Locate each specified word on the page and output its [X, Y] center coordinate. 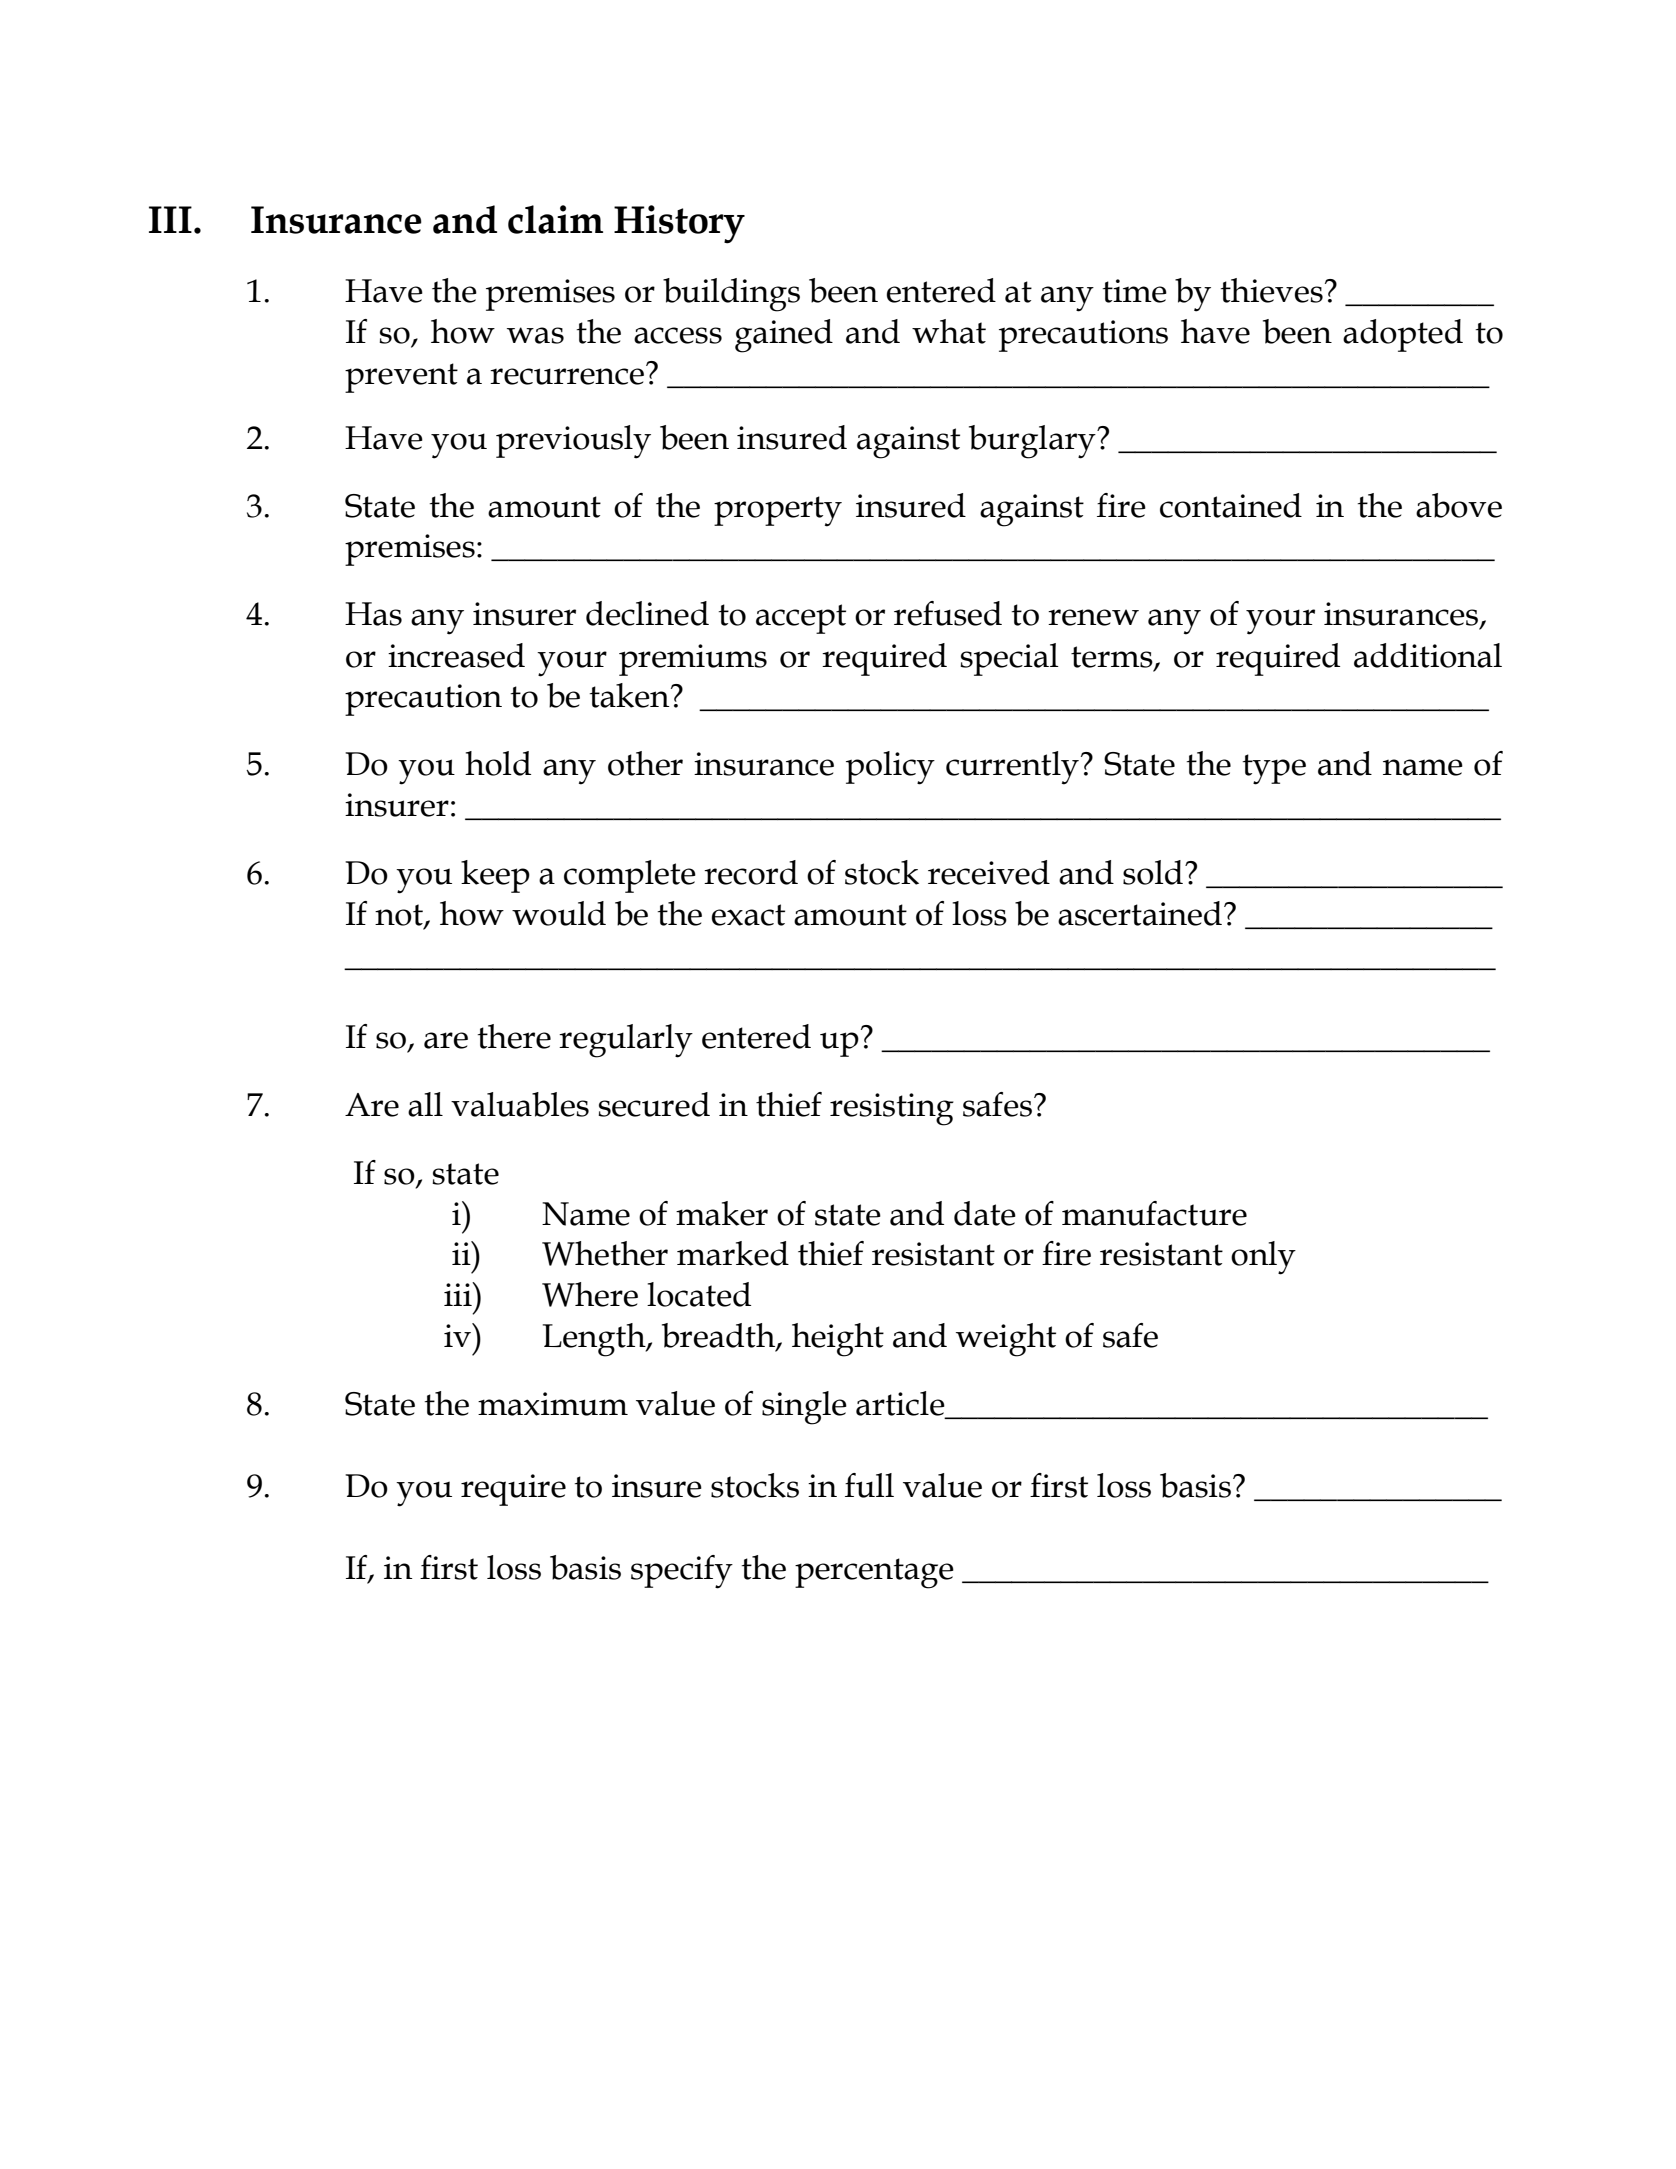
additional [1428, 655]
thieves [1271, 290]
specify [682, 1572]
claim [555, 219]
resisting [892, 1109]
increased [456, 655]
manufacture [1154, 1213]
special [1009, 659]
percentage [874, 1573]
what [949, 331]
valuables [520, 1104]
